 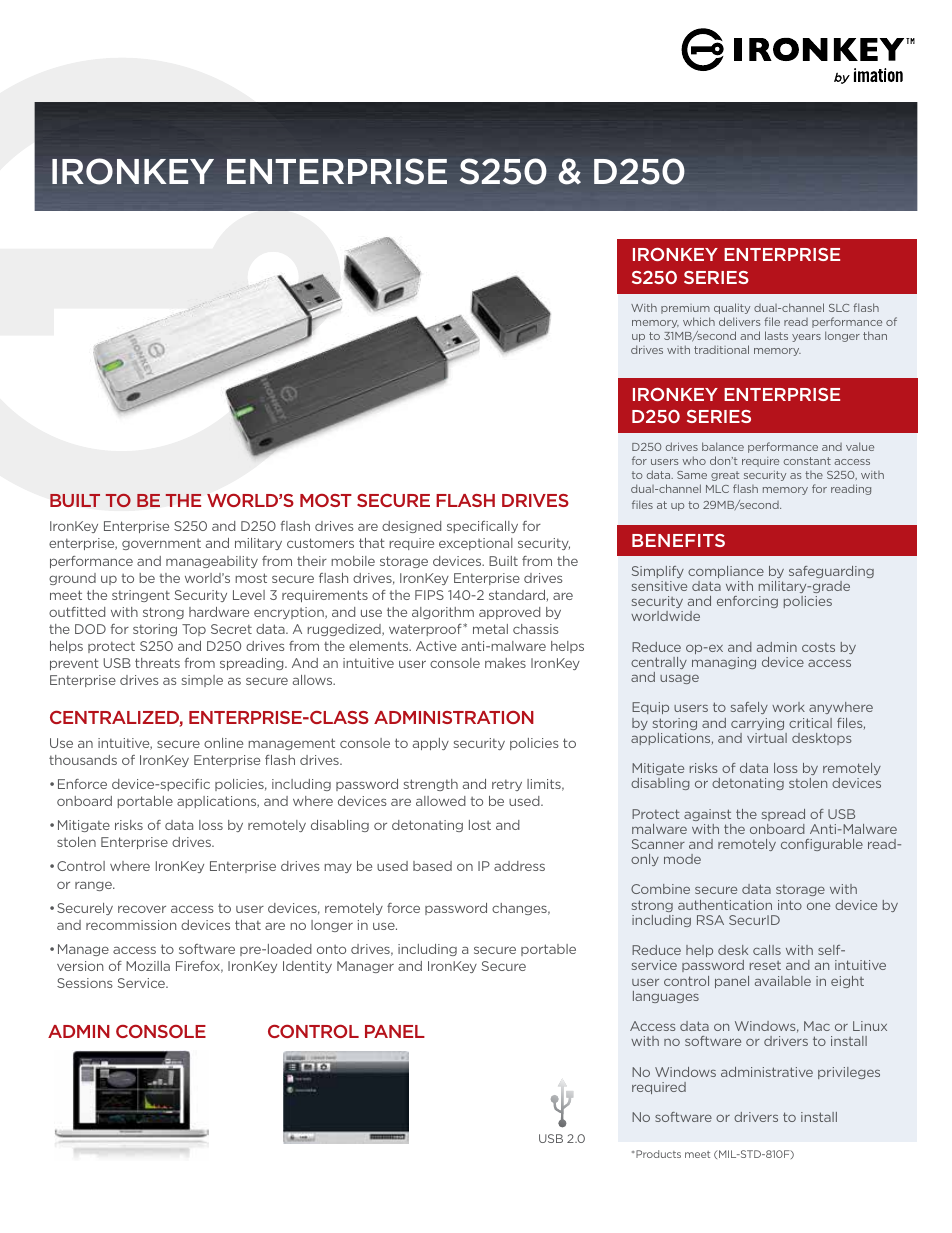 I want to click on online, so click(x=223, y=743).
